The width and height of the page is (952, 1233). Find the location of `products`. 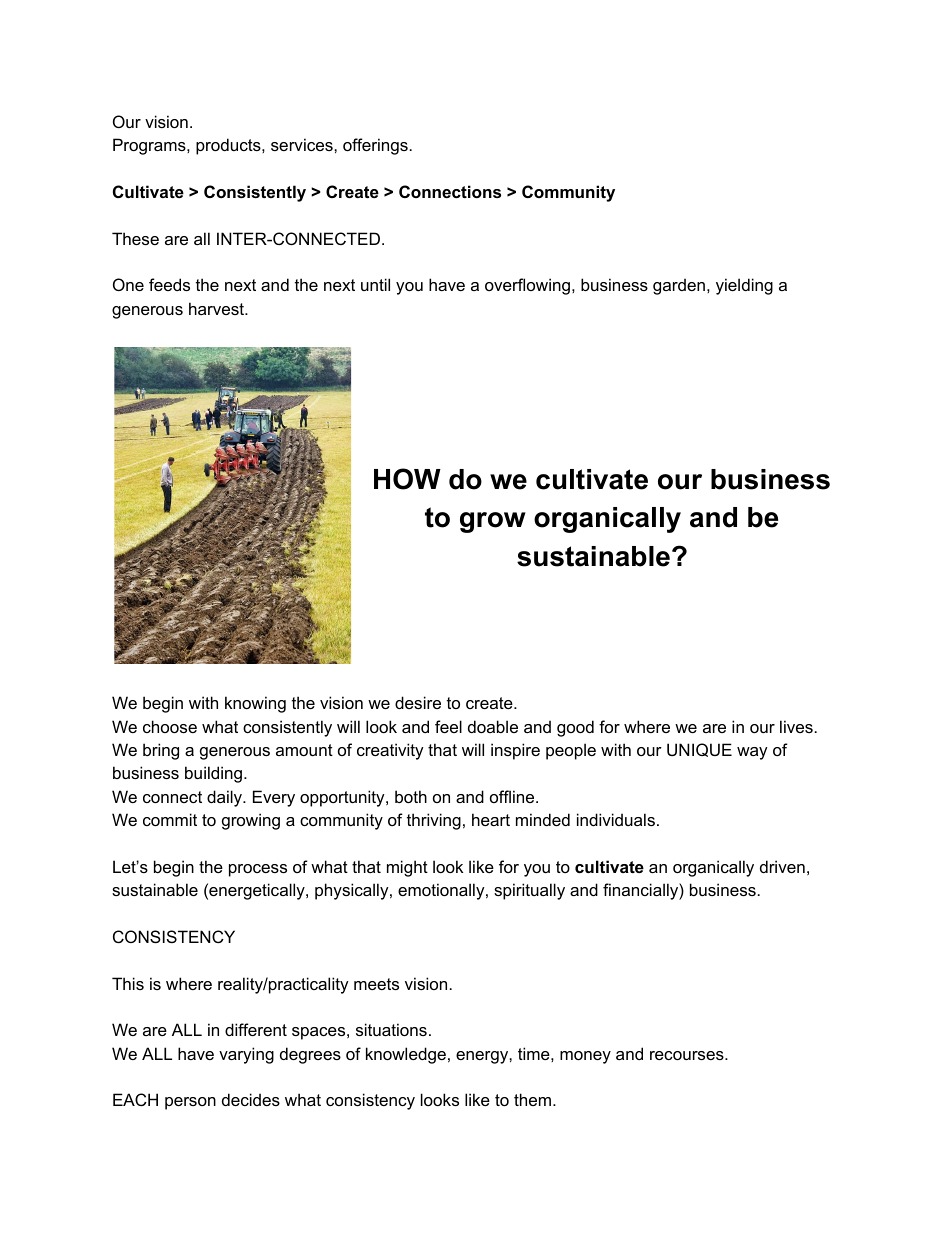

products is located at coordinates (229, 146).
